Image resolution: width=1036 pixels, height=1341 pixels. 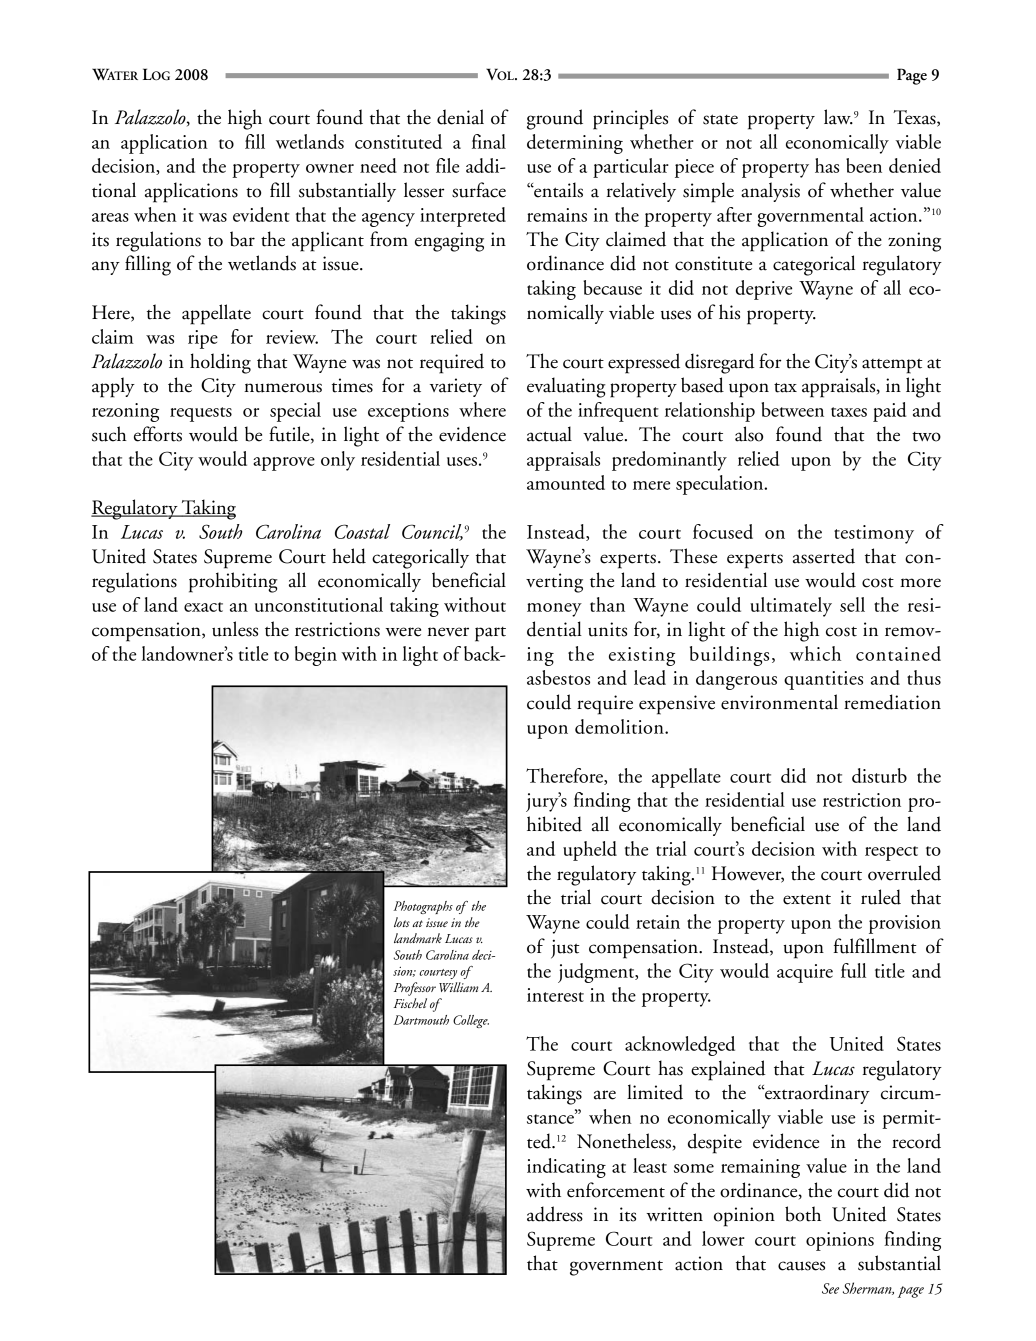 I want to click on indicating, so click(x=566, y=1168).
